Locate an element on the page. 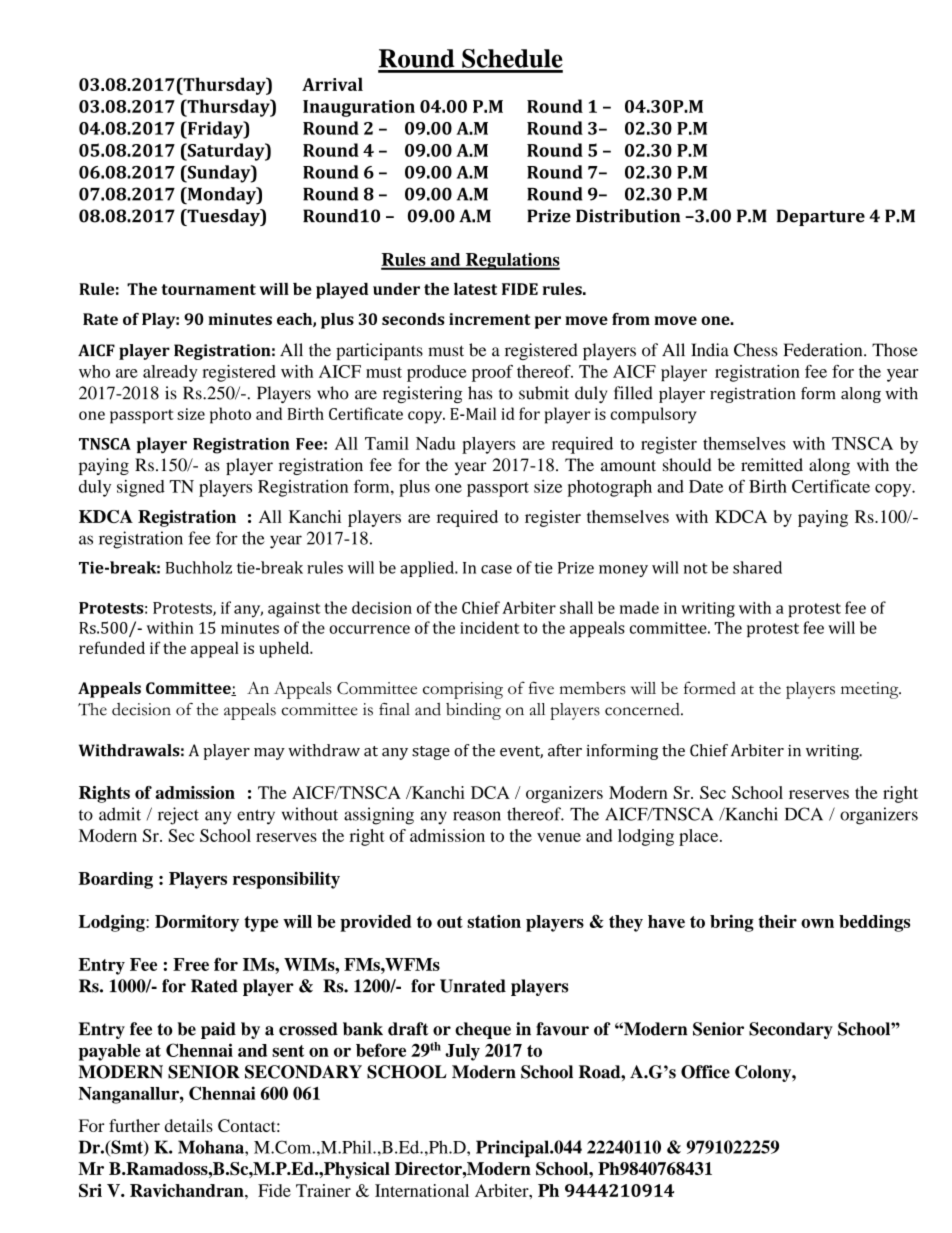  signed is located at coordinates (141, 488).
